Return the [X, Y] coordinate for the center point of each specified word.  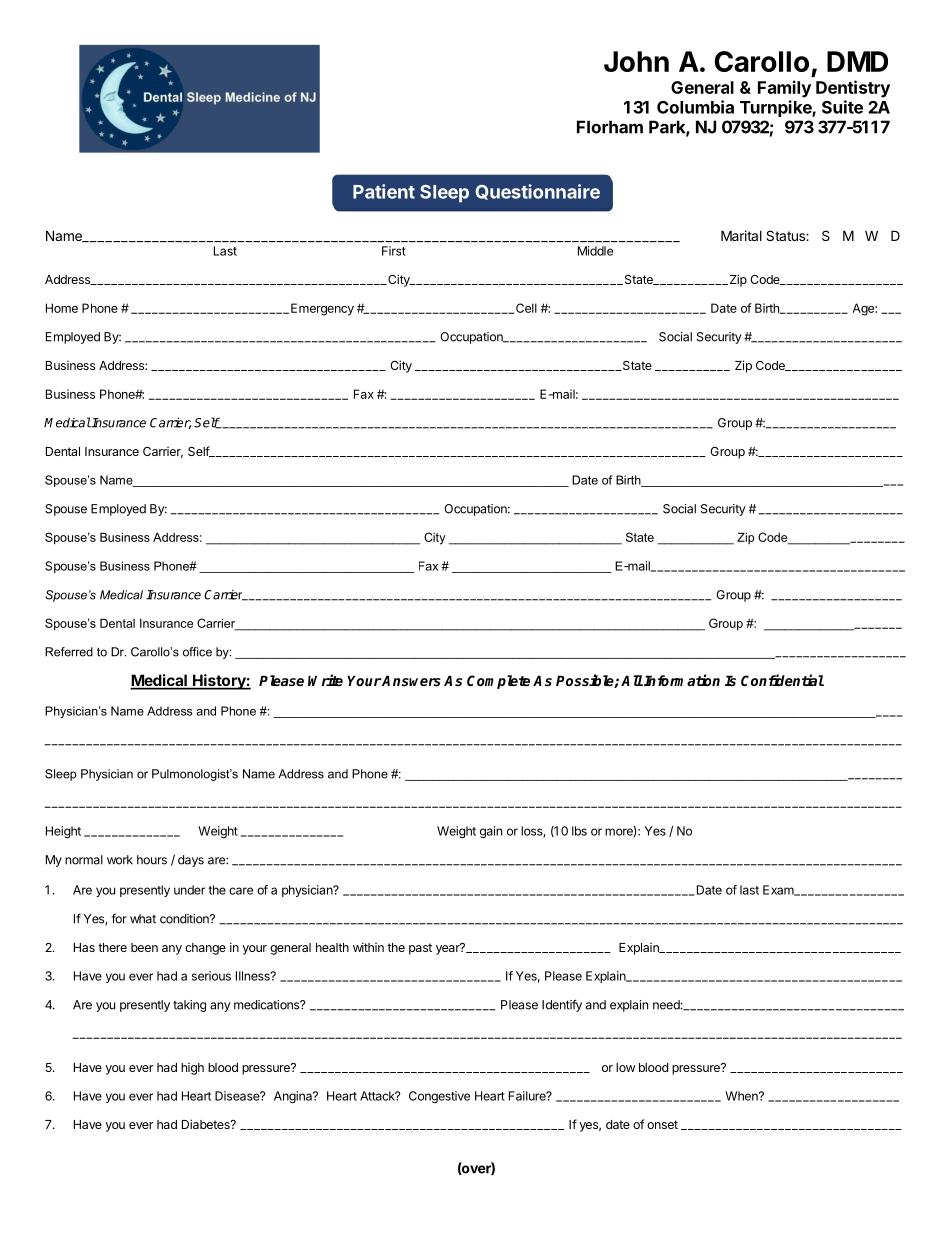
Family [784, 89]
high [192, 1069]
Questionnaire [537, 192]
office [197, 652]
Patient [384, 191]
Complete [498, 682]
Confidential [782, 680]
